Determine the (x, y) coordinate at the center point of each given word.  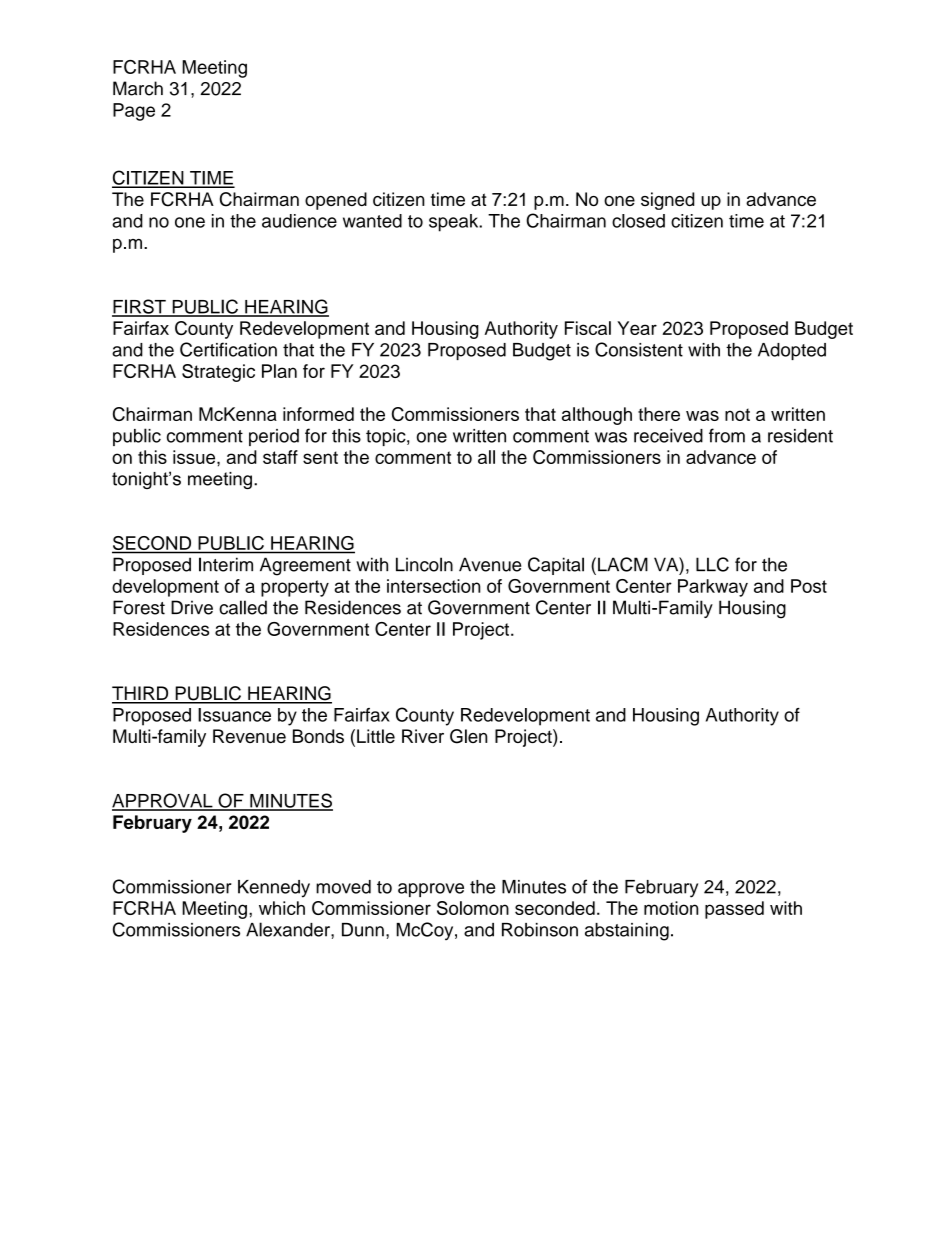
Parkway (713, 588)
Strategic (218, 373)
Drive (192, 607)
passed (734, 910)
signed (668, 201)
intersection (434, 586)
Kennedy (274, 889)
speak (455, 223)
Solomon (473, 908)
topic (387, 437)
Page (134, 112)
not (737, 414)
